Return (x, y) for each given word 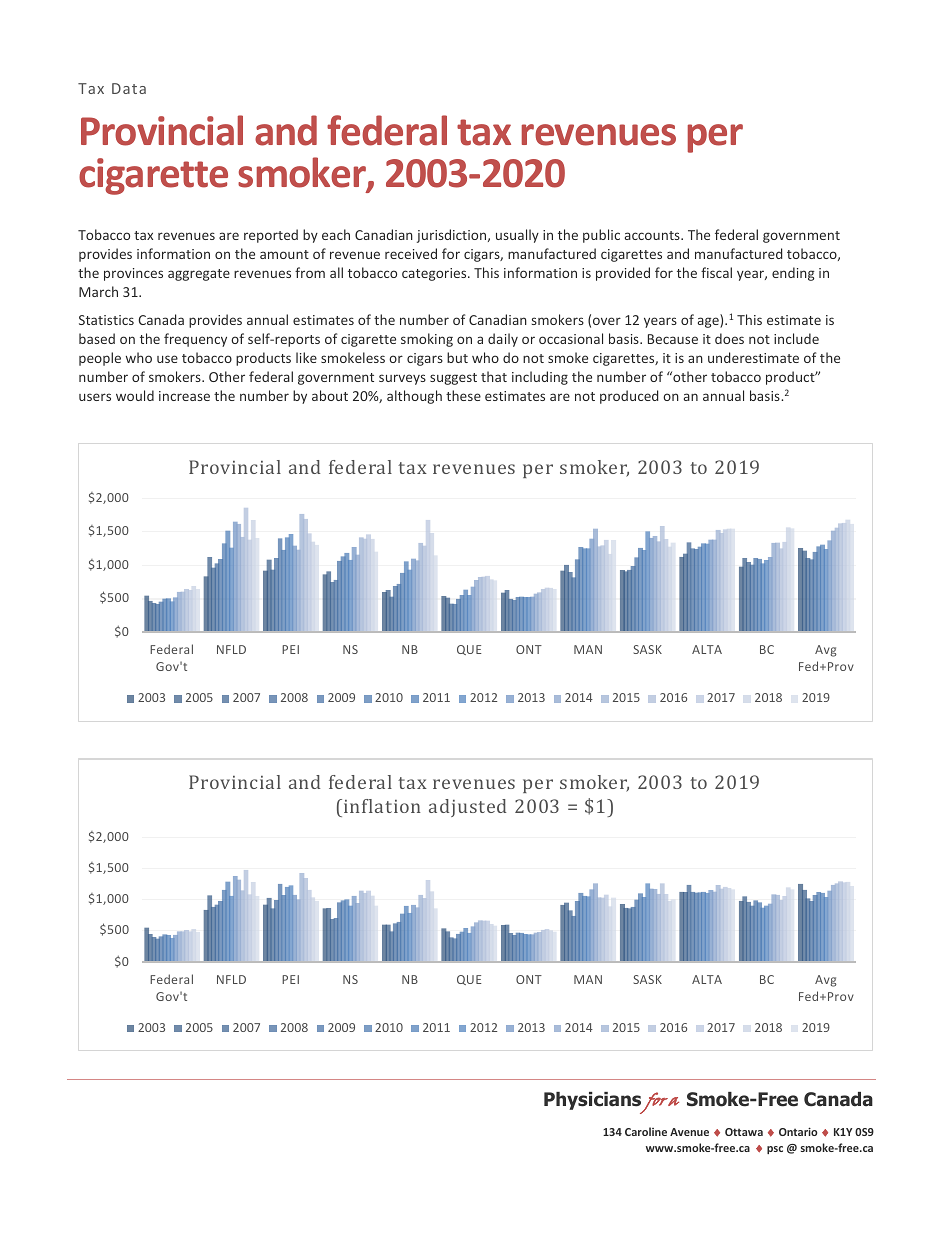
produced (629, 397)
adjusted (467, 808)
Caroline (646, 1131)
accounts (653, 235)
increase (184, 396)
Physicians (594, 1102)
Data (129, 88)
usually (517, 236)
